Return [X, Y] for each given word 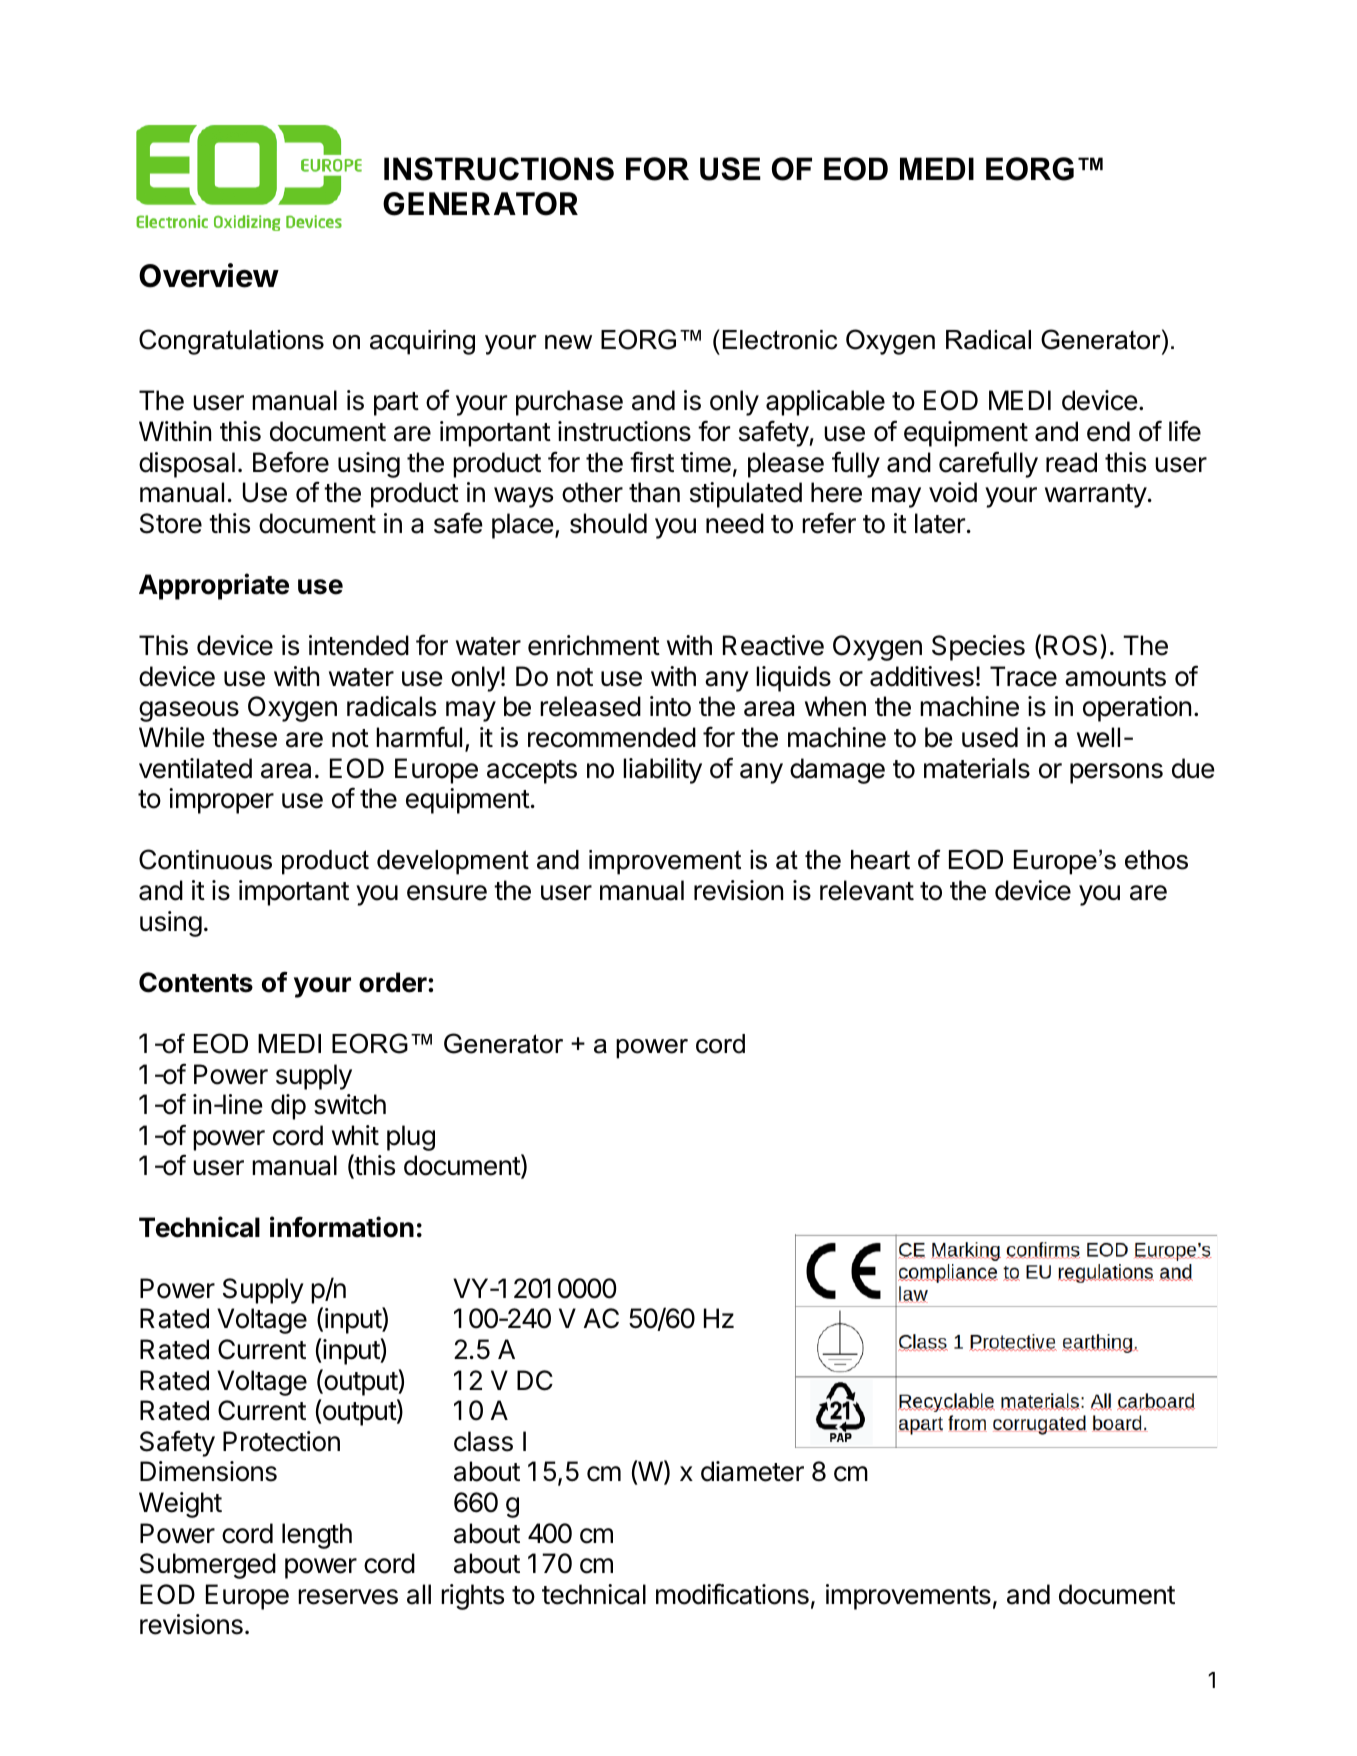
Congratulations [231, 342]
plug [411, 1138]
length [317, 1536]
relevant [867, 890]
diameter [752, 1471]
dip [288, 1107]
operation [1137, 709]
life [1185, 431]
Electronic [780, 340]
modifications [732, 1594]
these [244, 737]
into [670, 706]
